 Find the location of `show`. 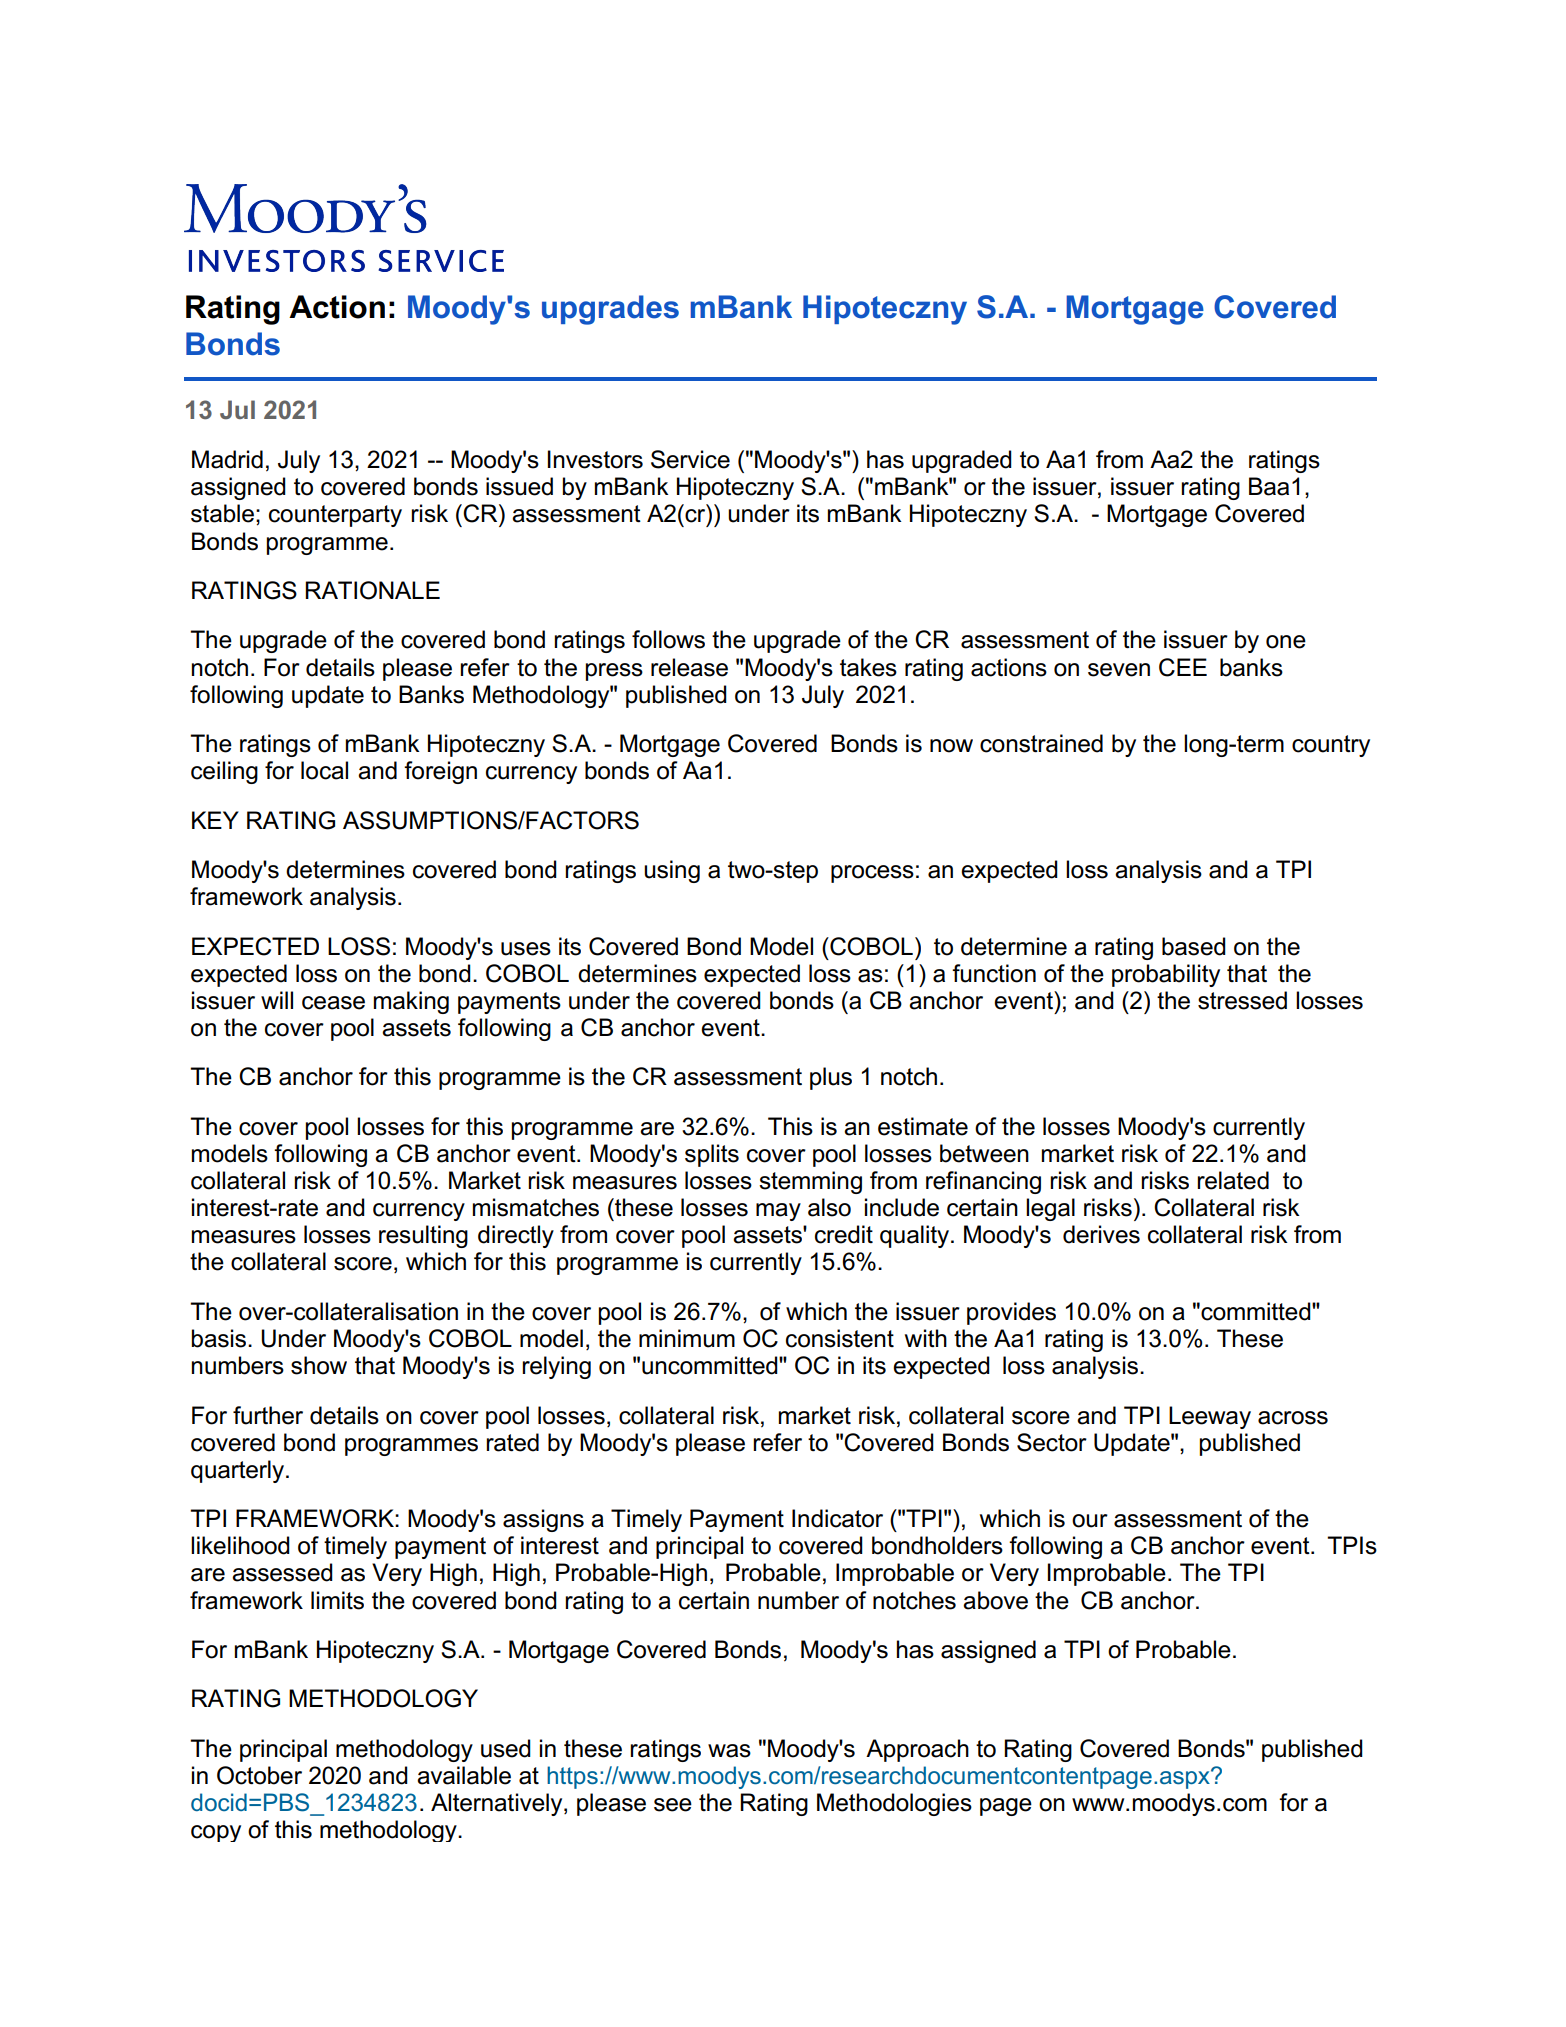

show is located at coordinates (319, 1365).
